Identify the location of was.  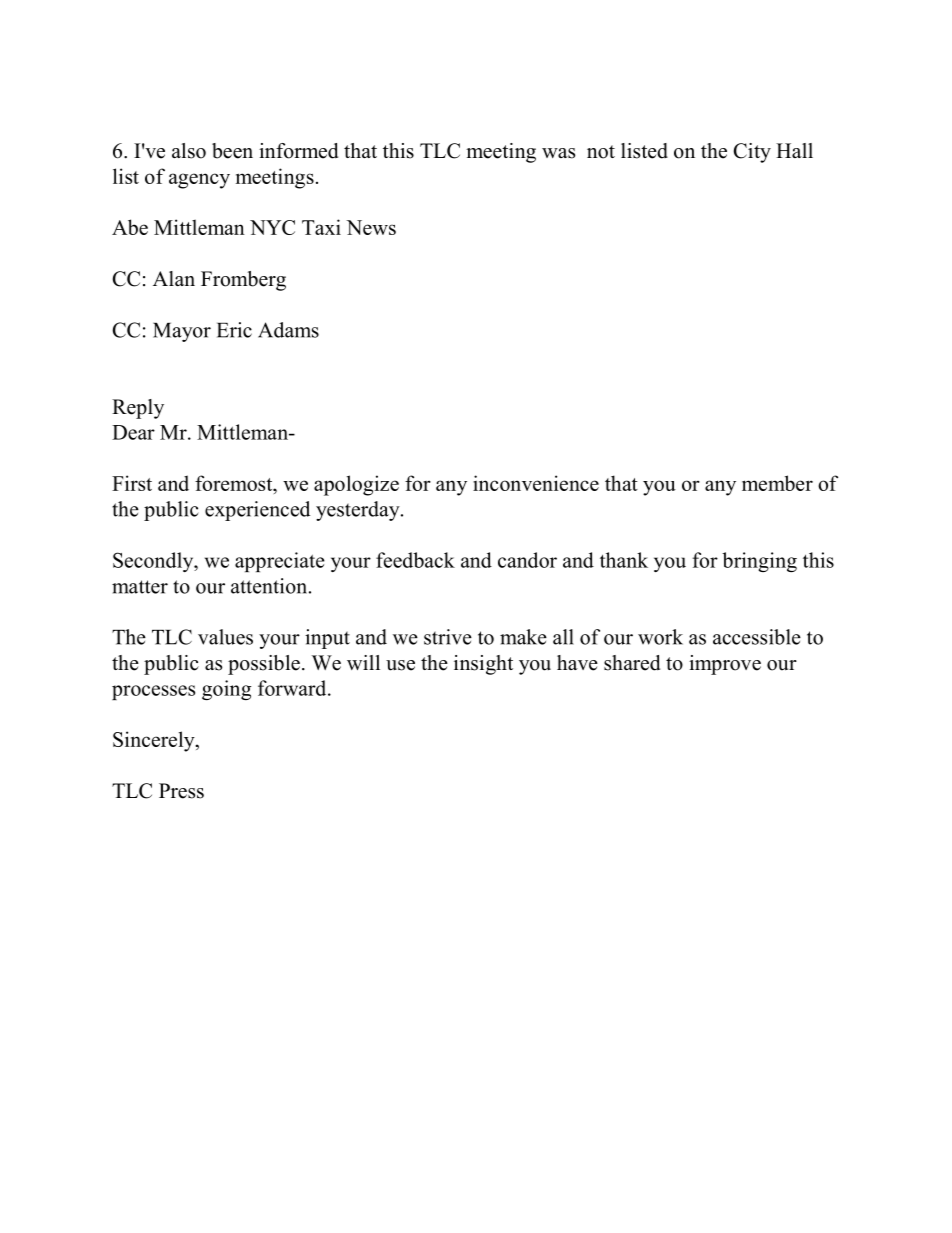
(558, 153).
